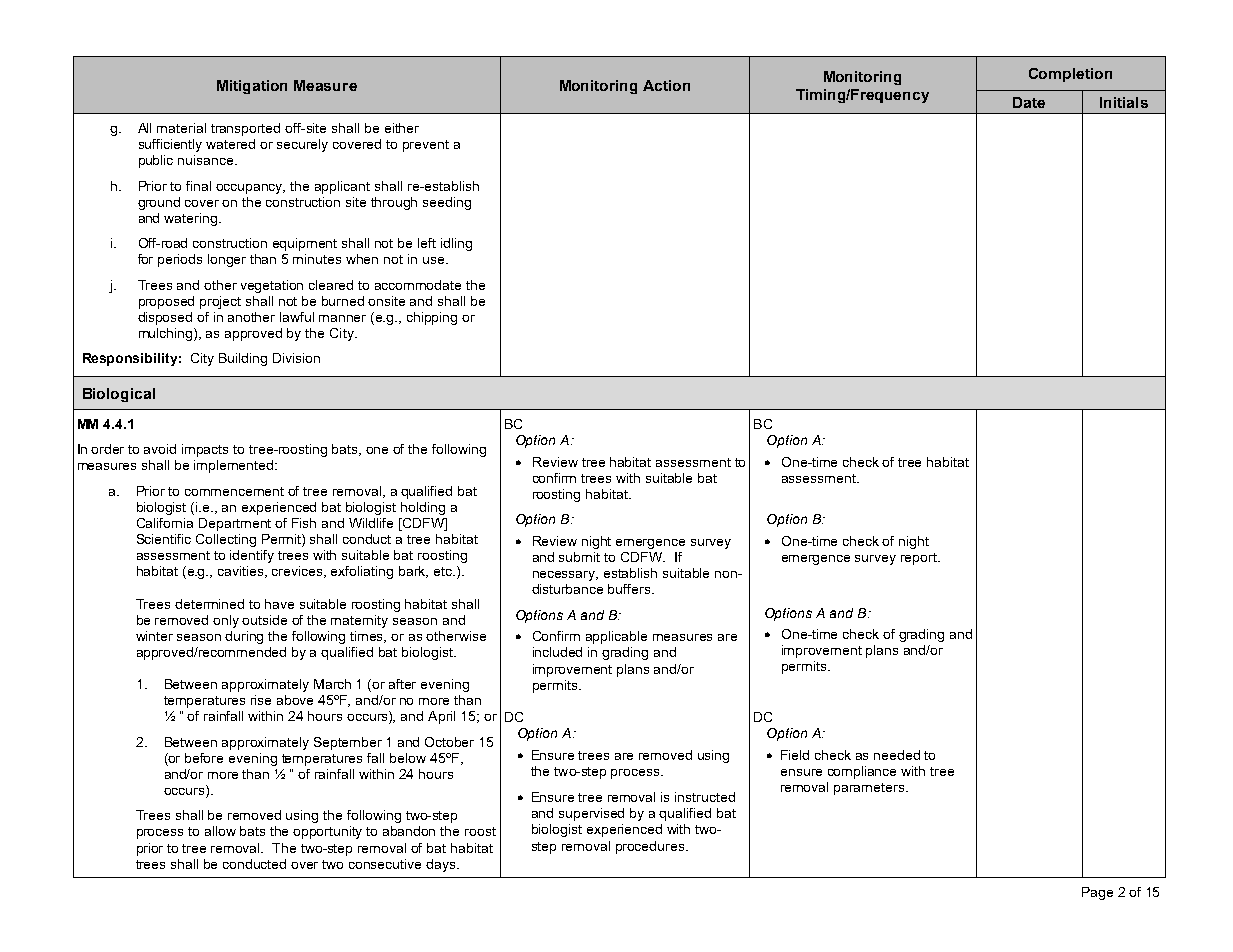 The height and width of the screenshot is (952, 1233). I want to click on Mitigation, so click(252, 87).
